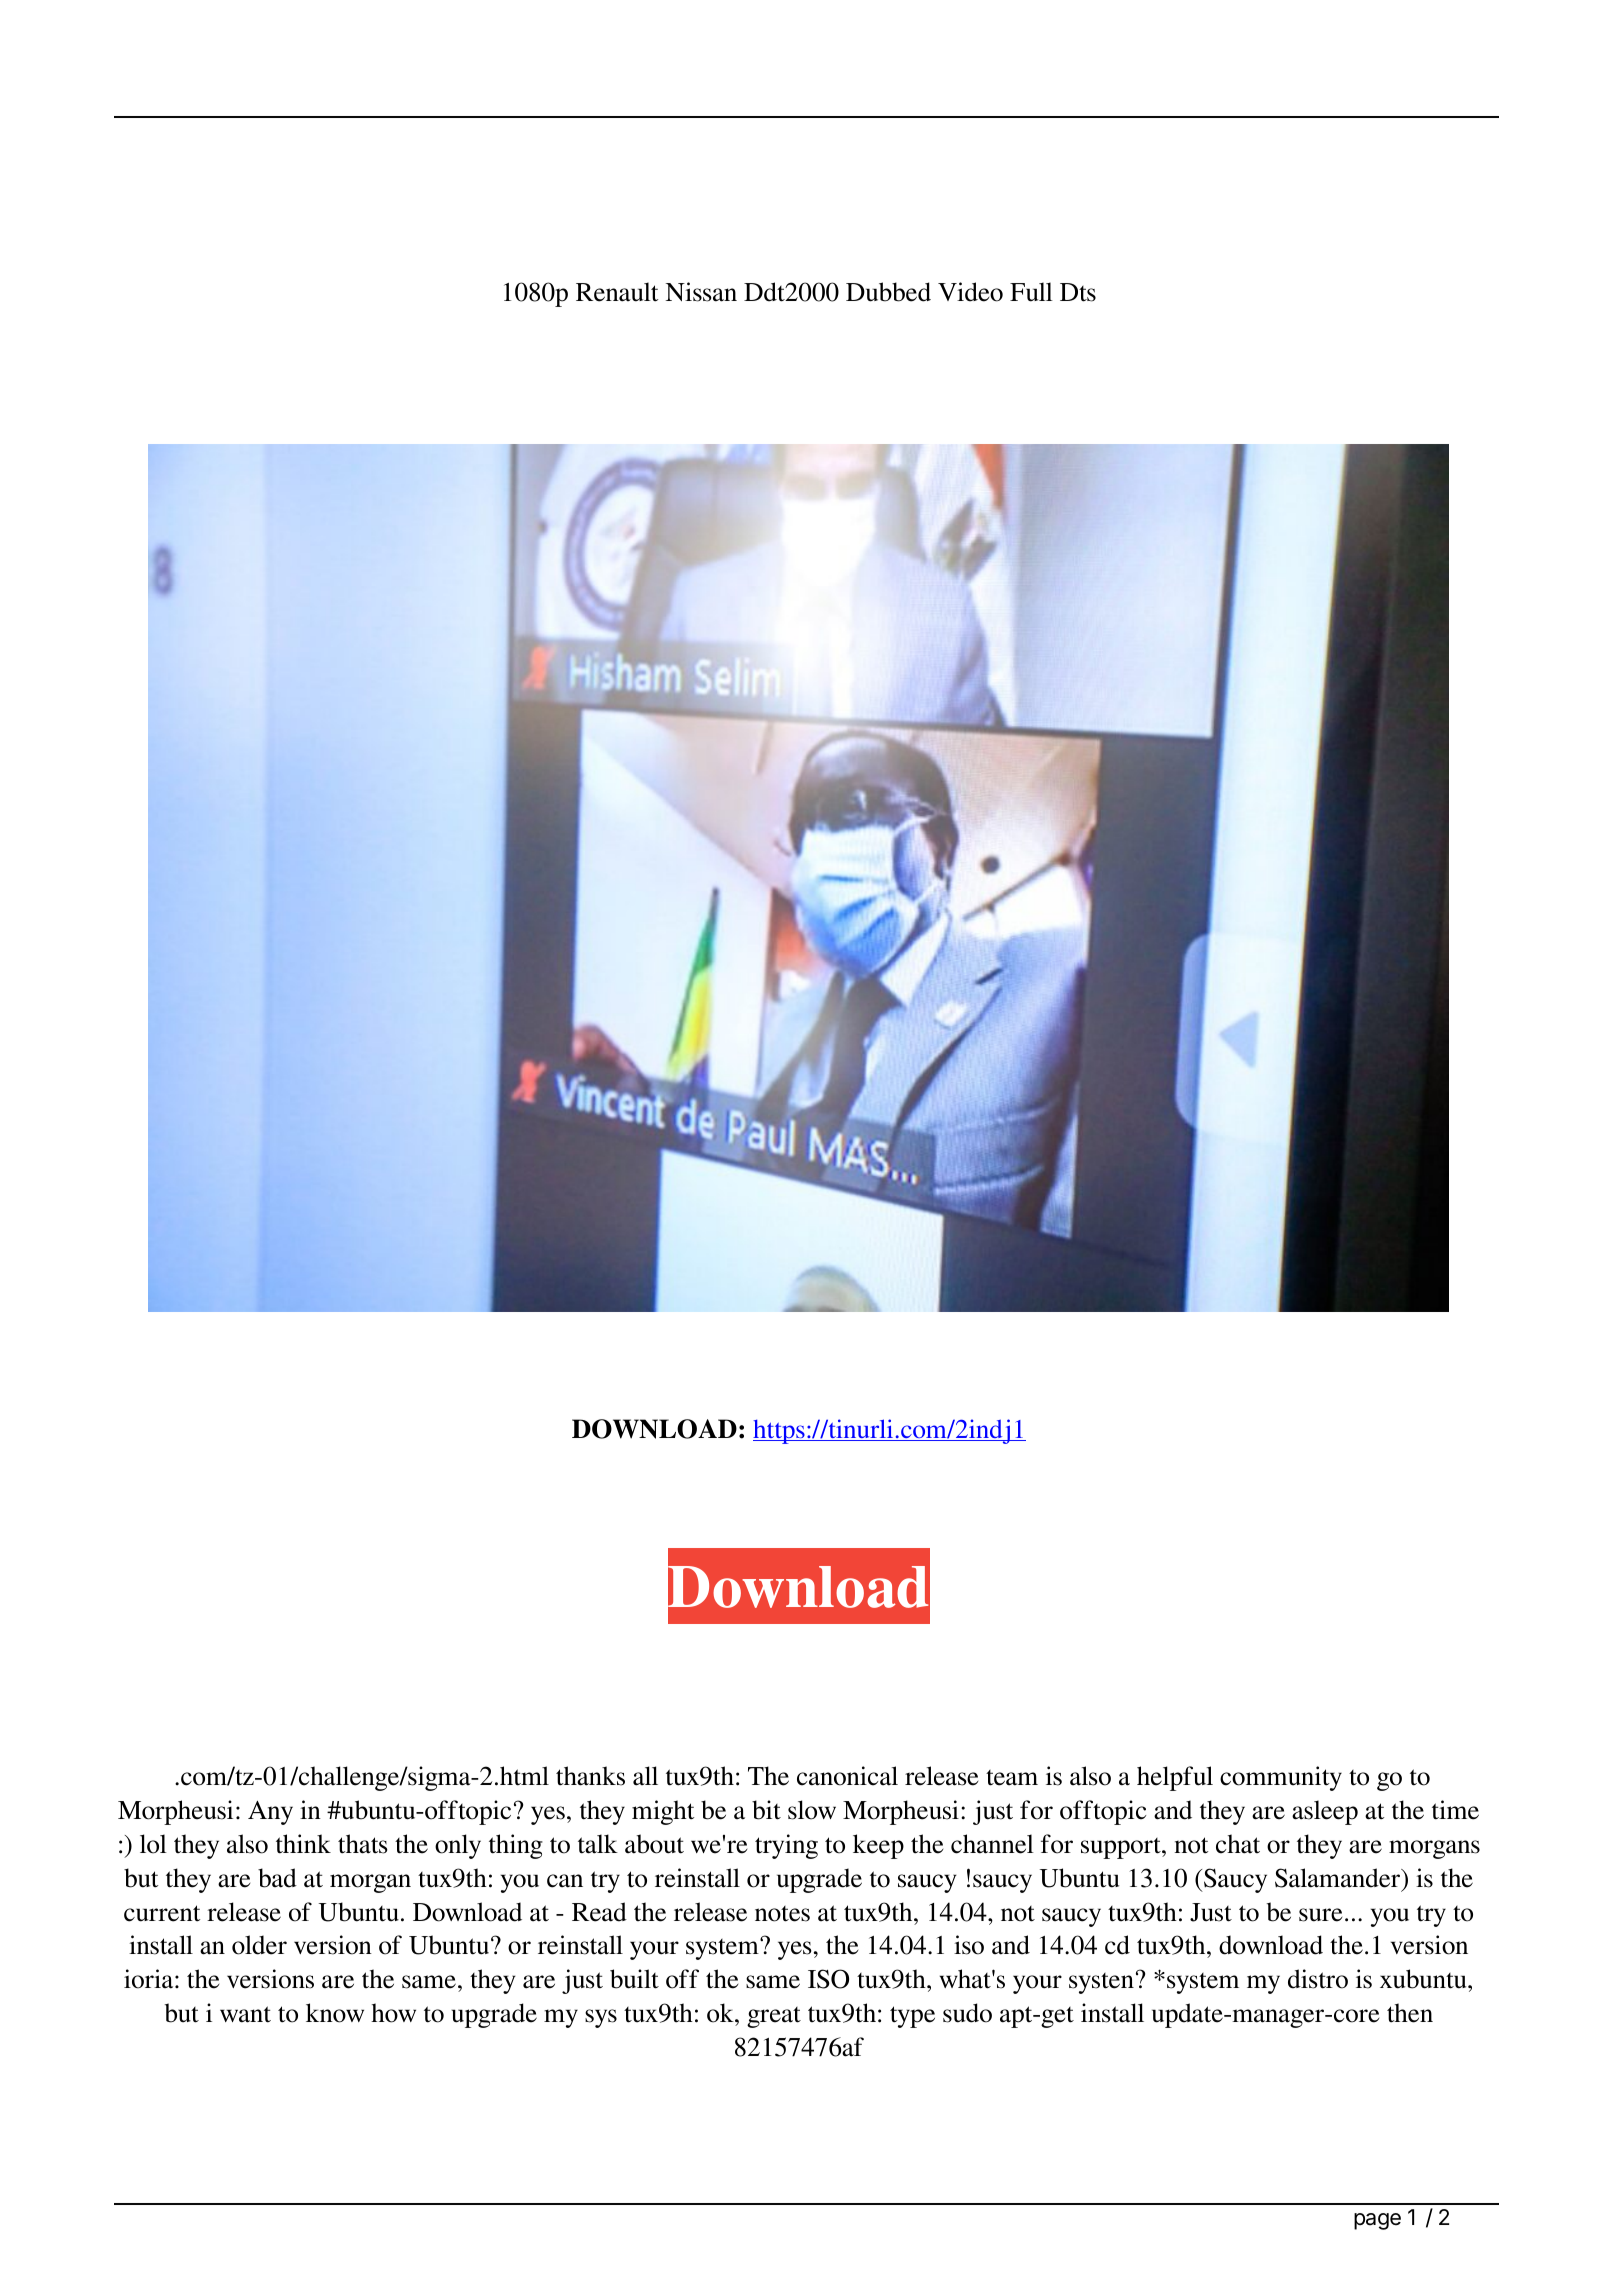  I want to click on Dubbed, so click(888, 292).
